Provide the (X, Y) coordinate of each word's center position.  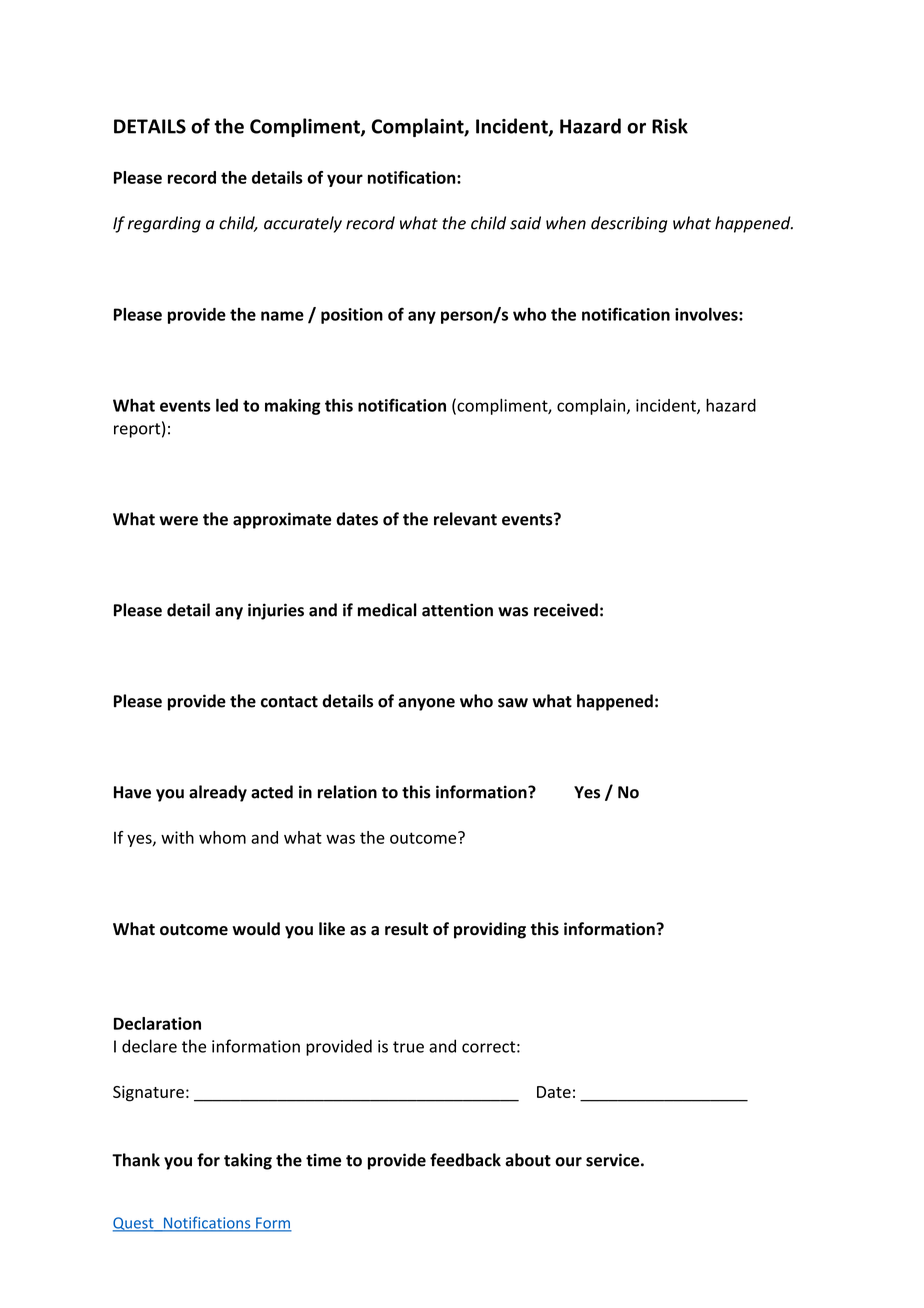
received (566, 610)
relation (347, 792)
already (218, 793)
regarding (164, 224)
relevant (465, 519)
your (345, 180)
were (178, 521)
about (528, 1160)
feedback (465, 1160)
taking (248, 1161)
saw (513, 703)
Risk (670, 126)
